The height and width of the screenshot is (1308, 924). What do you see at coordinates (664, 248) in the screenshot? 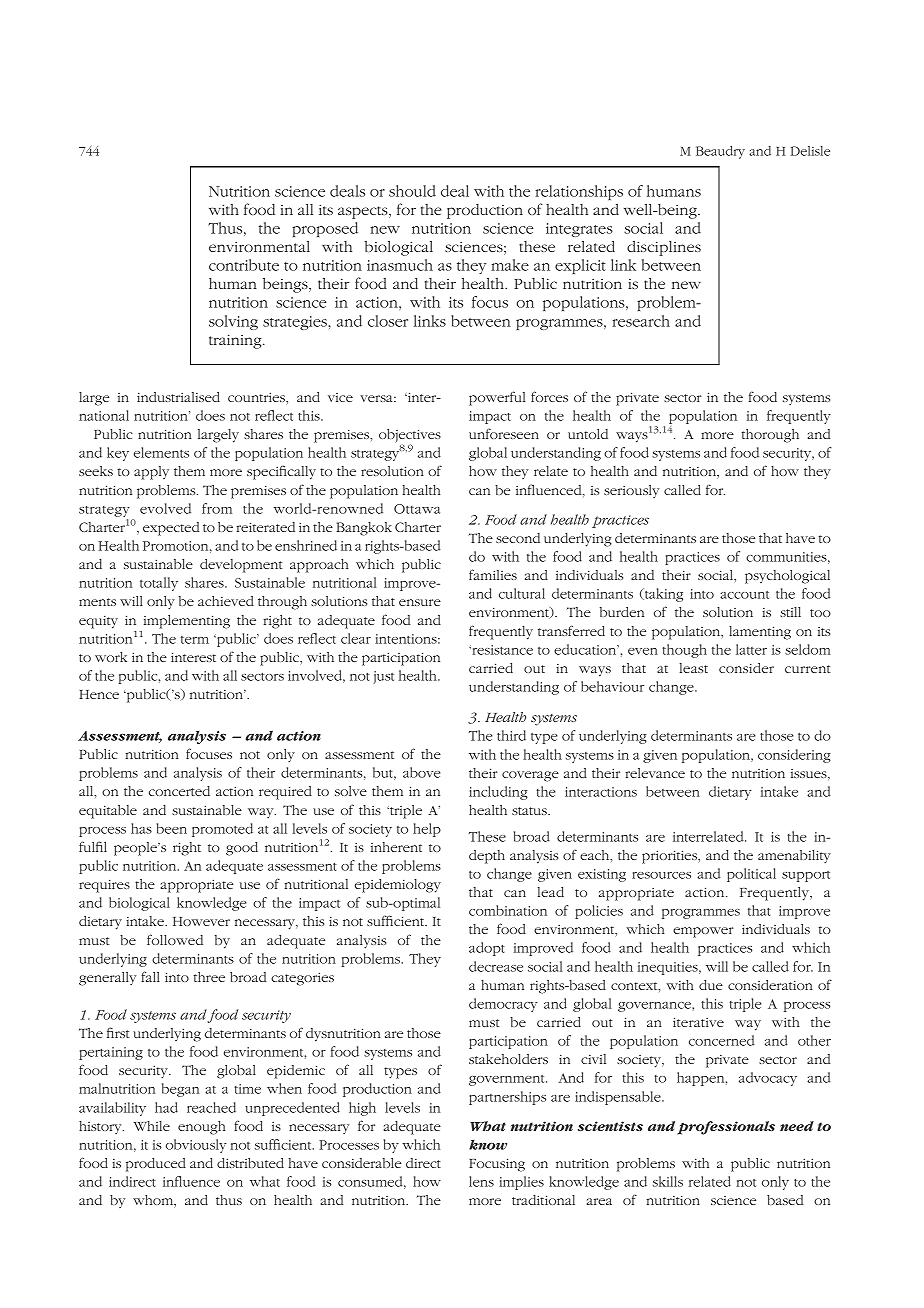
I see `disciplines` at bounding box center [664, 248].
